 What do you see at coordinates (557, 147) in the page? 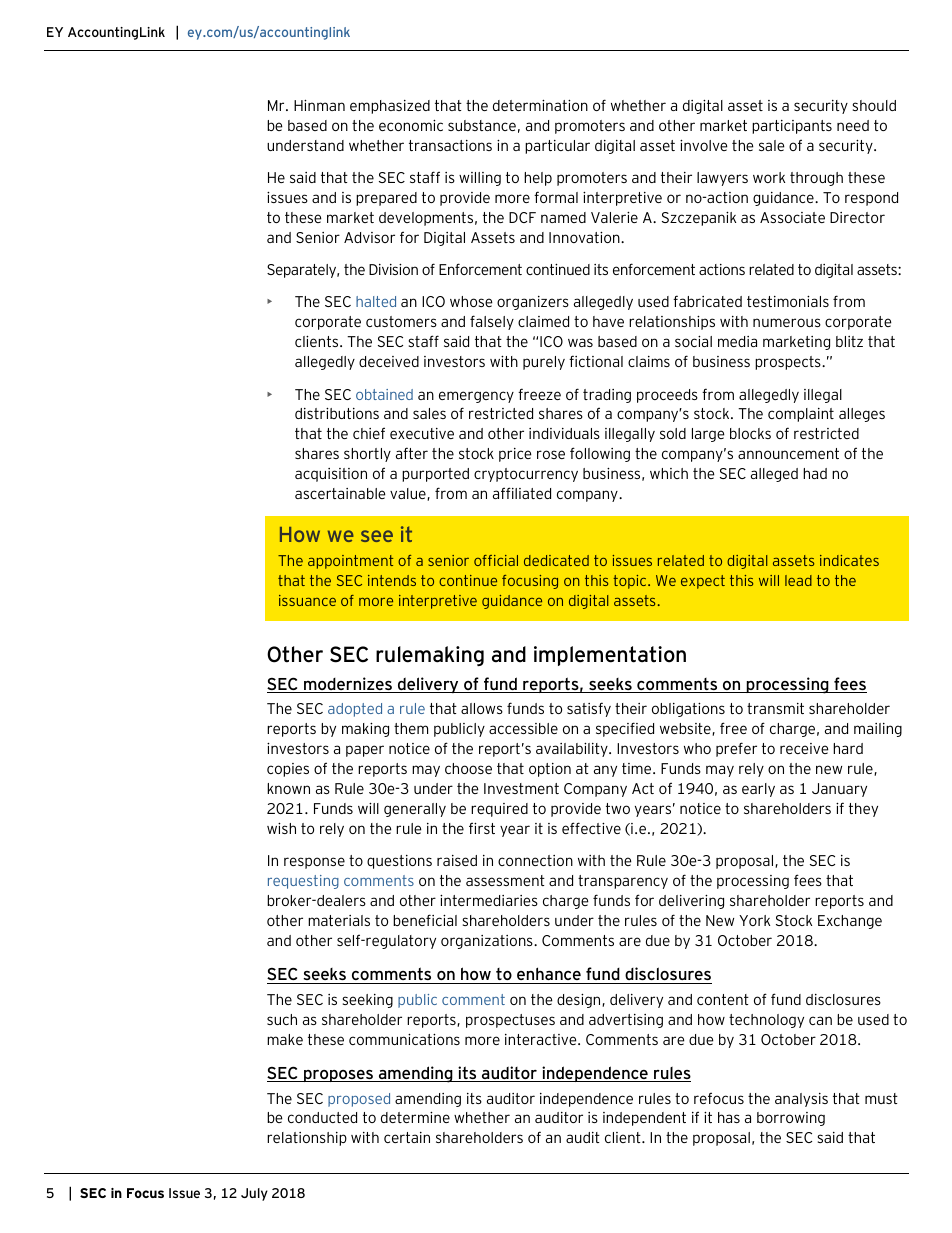
I see `particular` at bounding box center [557, 147].
